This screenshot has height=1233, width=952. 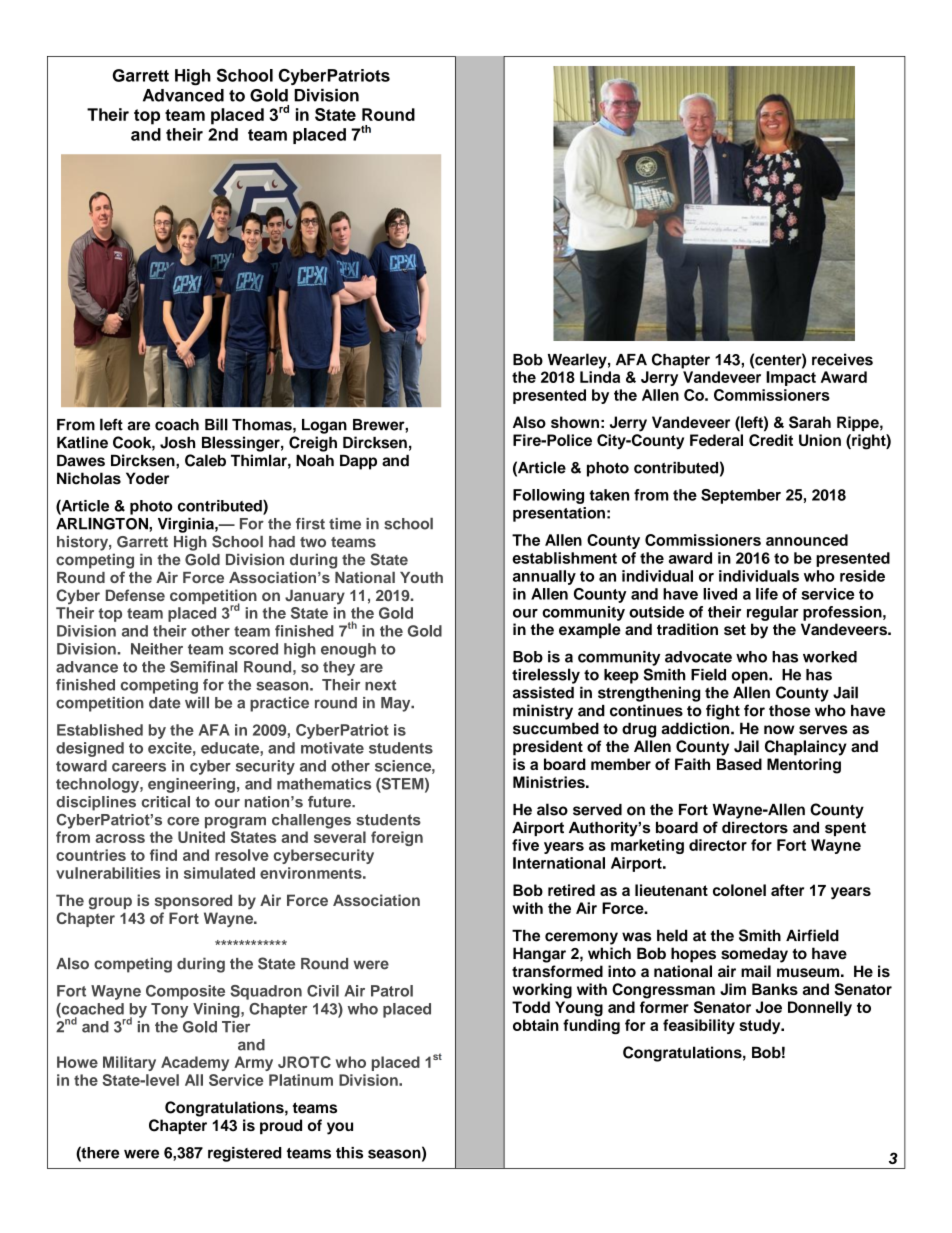 I want to click on colonel, so click(x=739, y=890).
